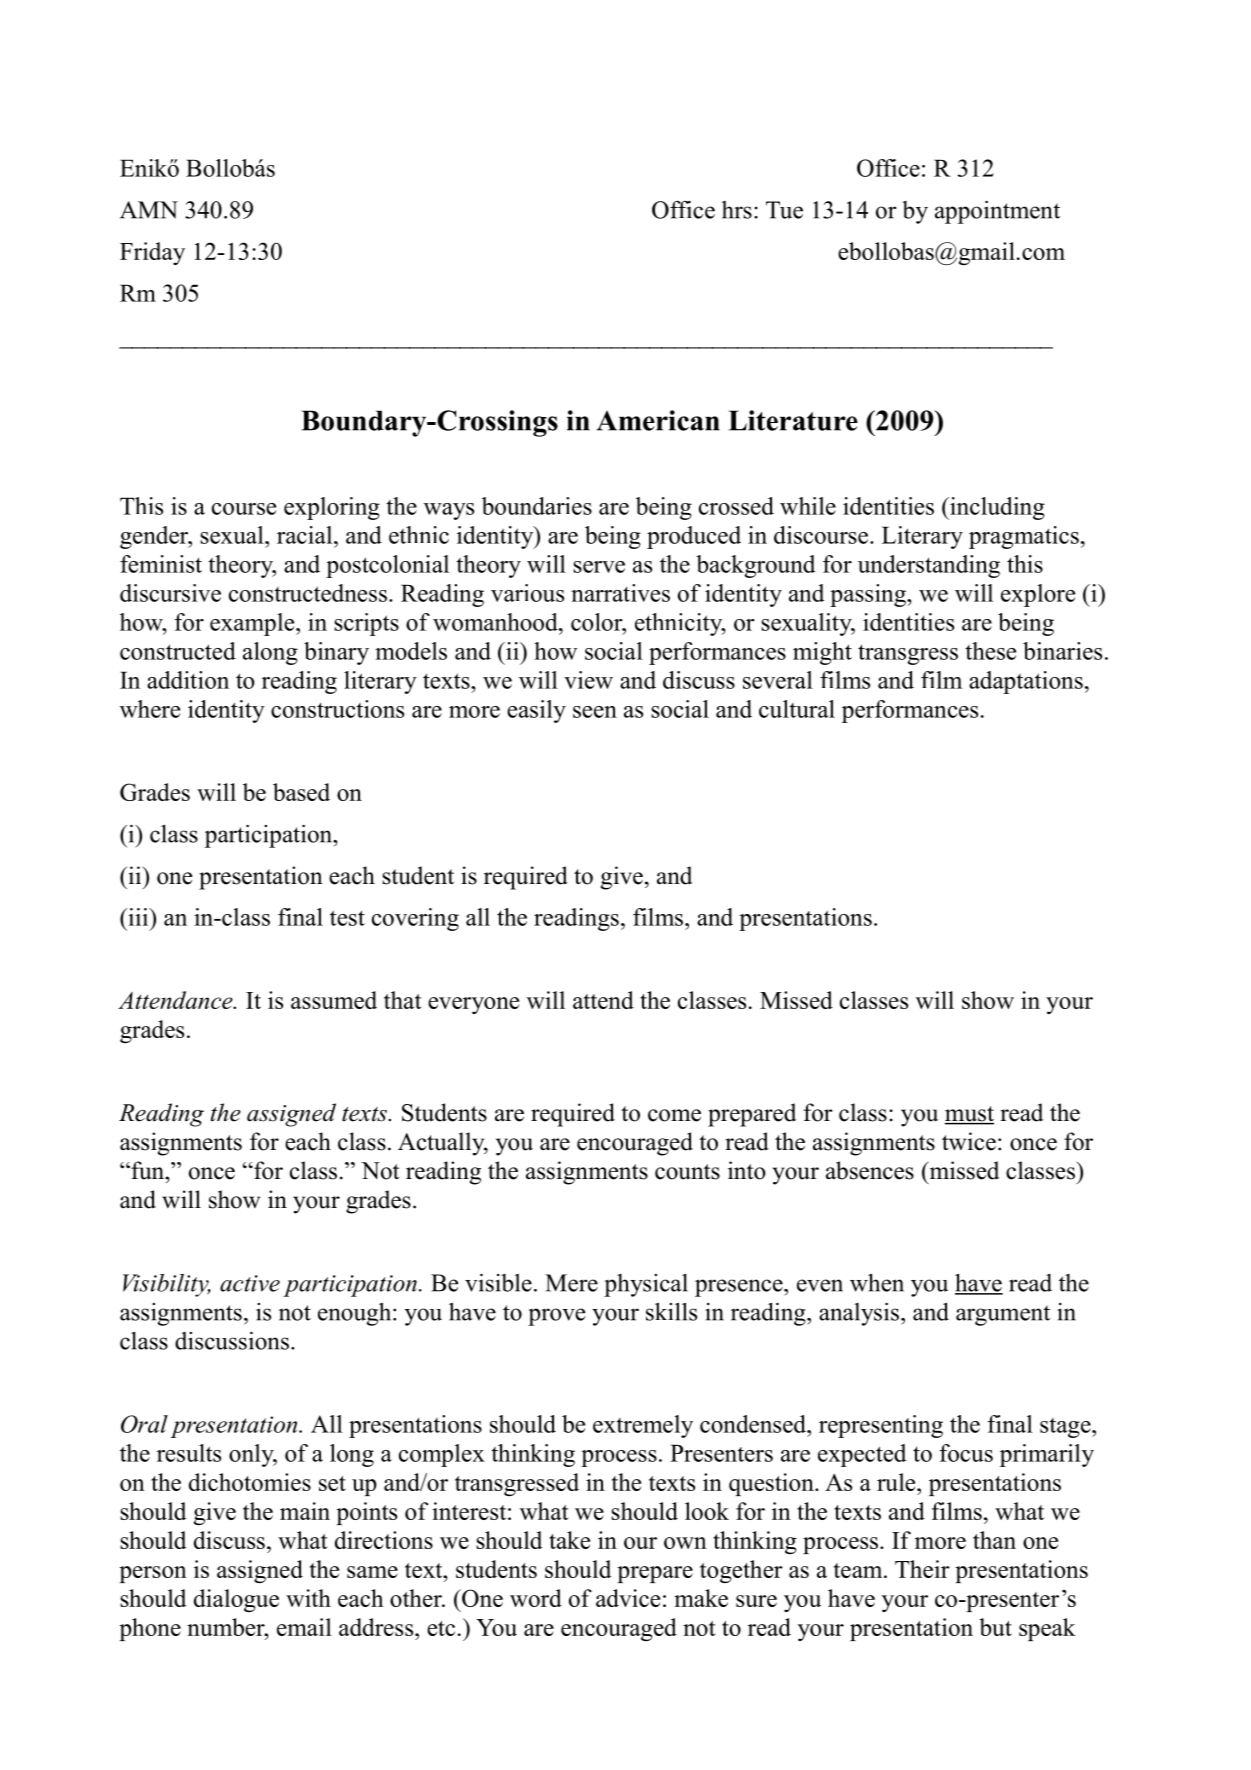 The height and width of the document is (1770, 1251). Describe the element at coordinates (674, 1115) in the document. I see `come` at that location.
